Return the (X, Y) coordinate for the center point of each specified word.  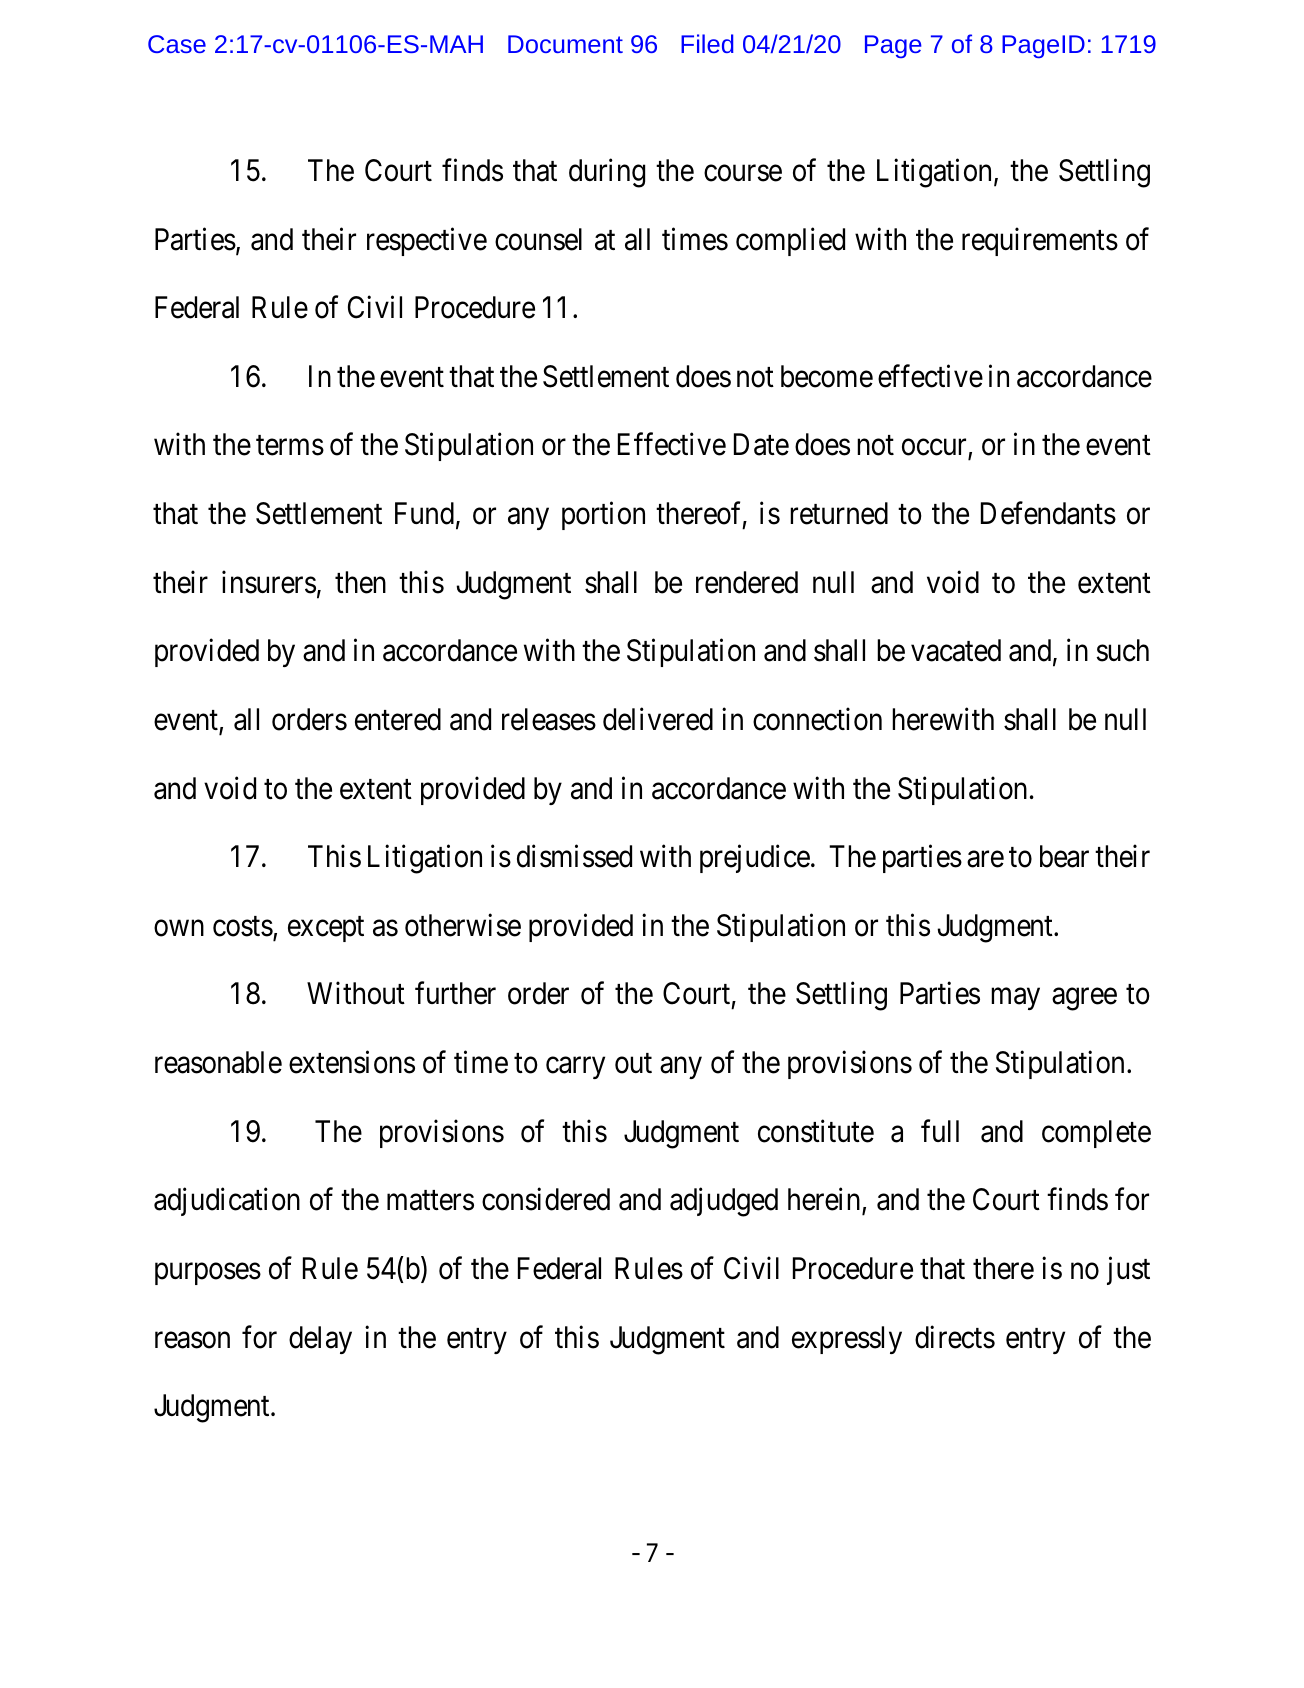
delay (320, 1340)
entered (398, 719)
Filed (707, 43)
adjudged (724, 1202)
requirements (1040, 241)
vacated (956, 650)
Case (177, 44)
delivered (658, 719)
